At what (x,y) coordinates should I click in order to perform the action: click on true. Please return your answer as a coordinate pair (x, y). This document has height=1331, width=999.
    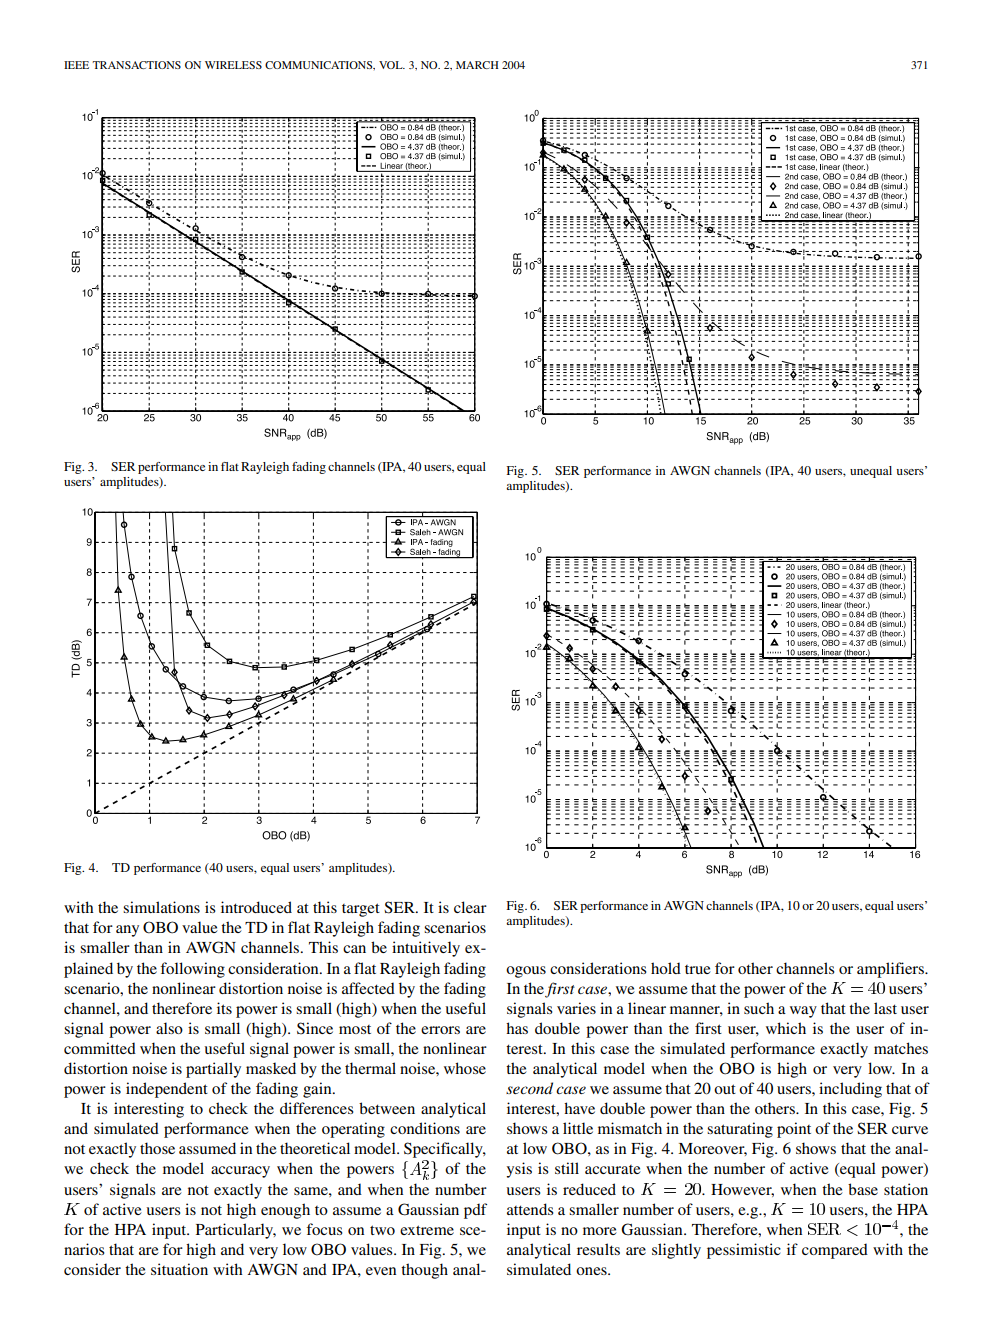
    Looking at the image, I should click on (698, 969).
